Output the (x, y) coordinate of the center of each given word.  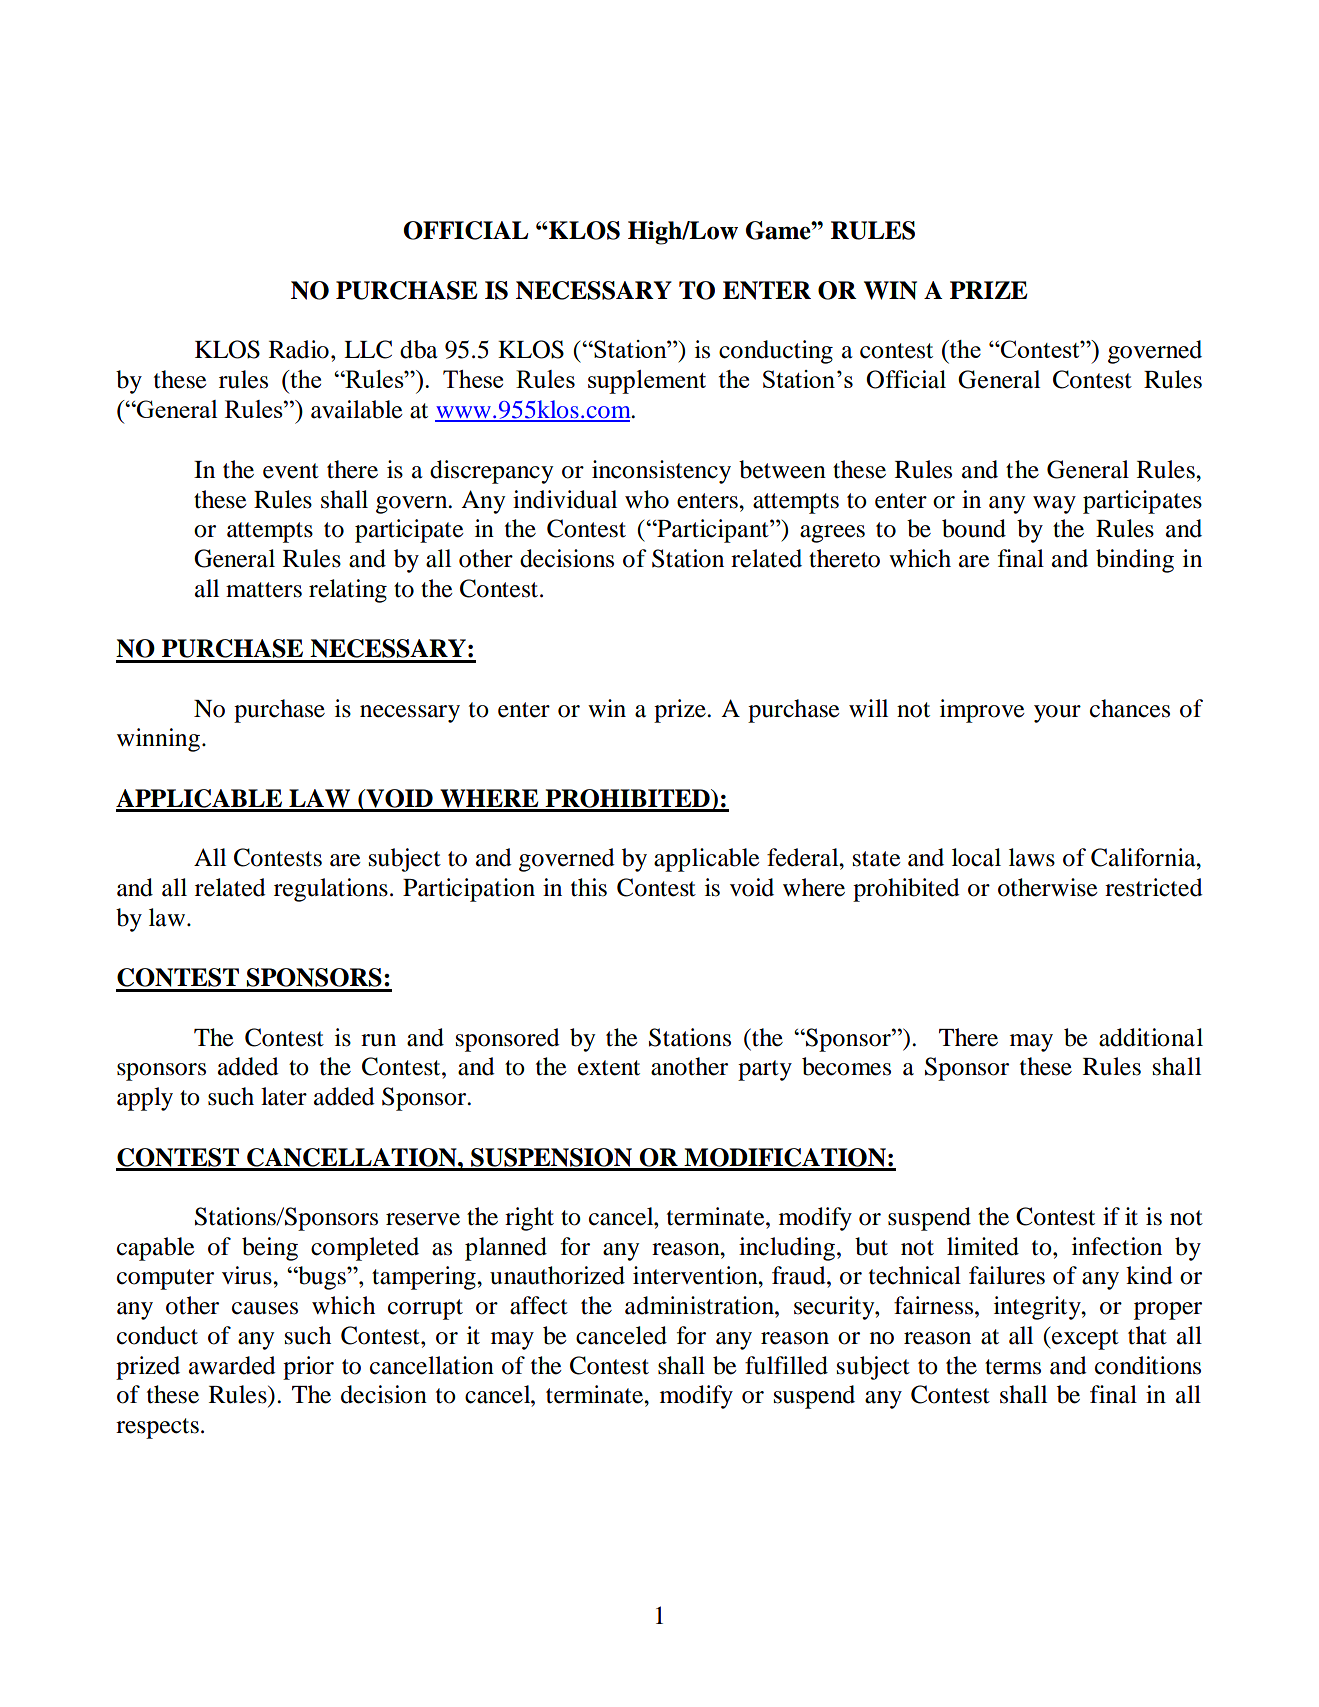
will (868, 708)
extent (609, 1068)
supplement (647, 382)
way (1054, 505)
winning (158, 740)
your (1057, 714)
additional (1151, 1037)
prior (308, 1368)
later (284, 1096)
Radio (299, 349)
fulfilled (786, 1365)
